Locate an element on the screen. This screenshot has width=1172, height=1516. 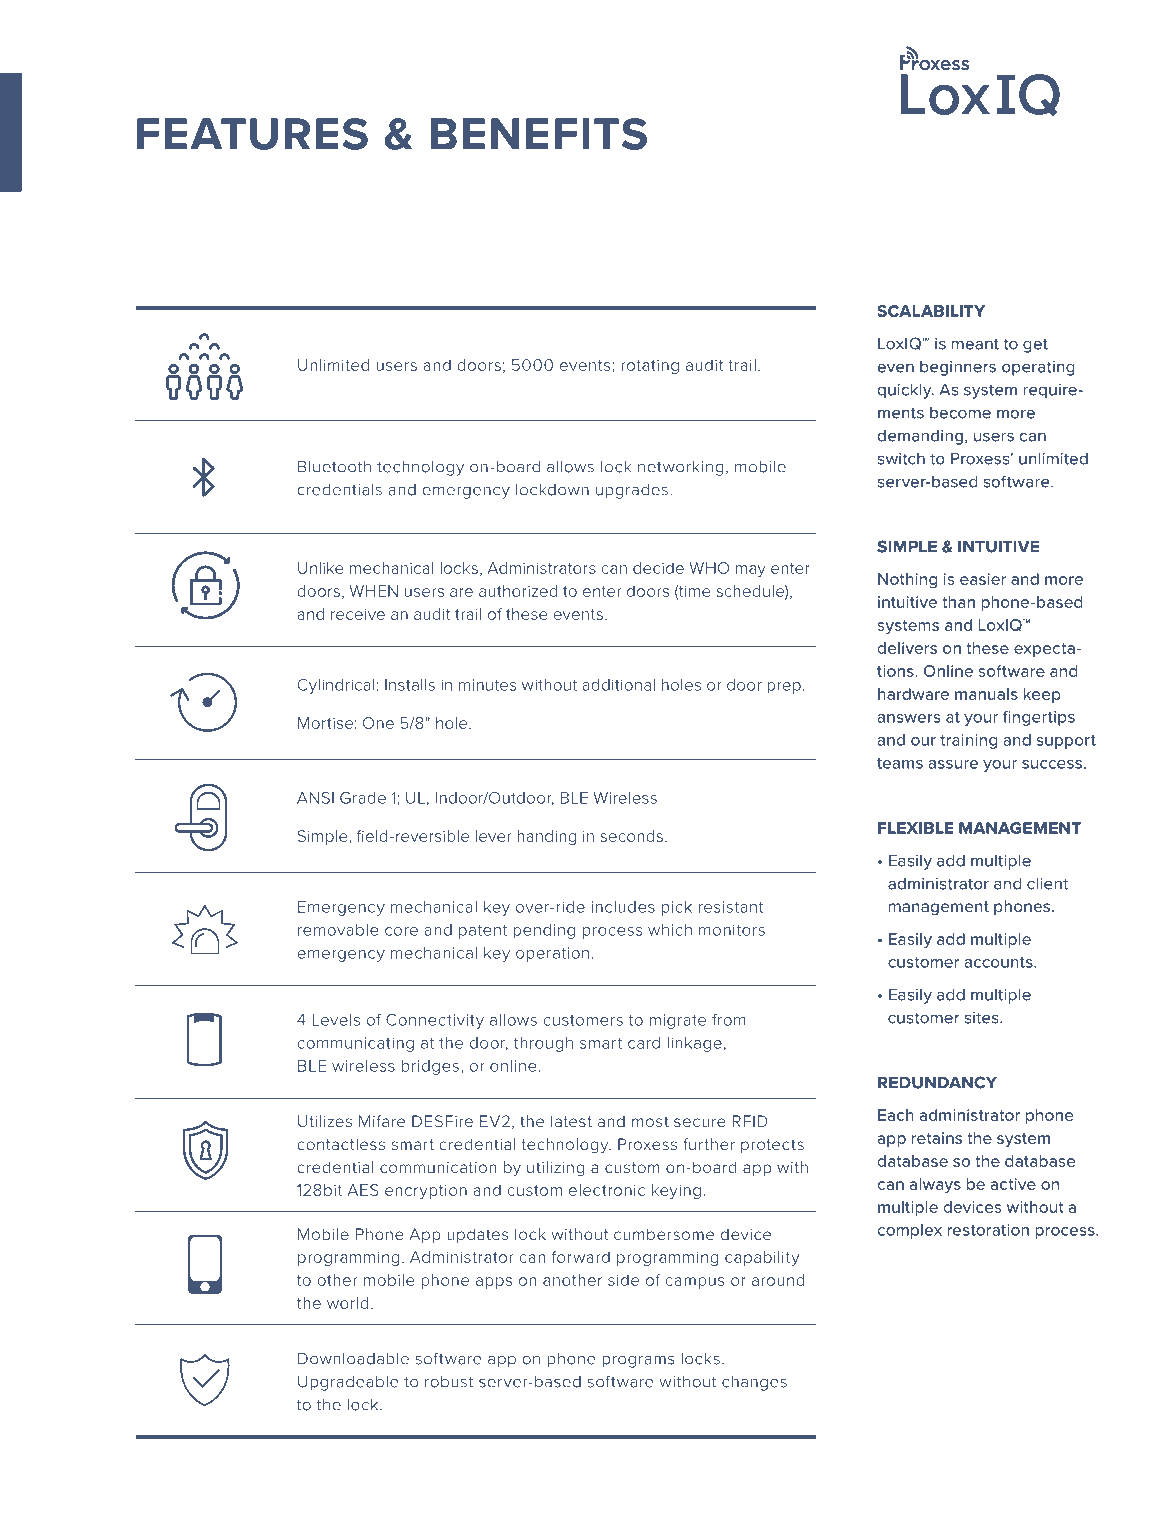
assure is located at coordinates (953, 764).
